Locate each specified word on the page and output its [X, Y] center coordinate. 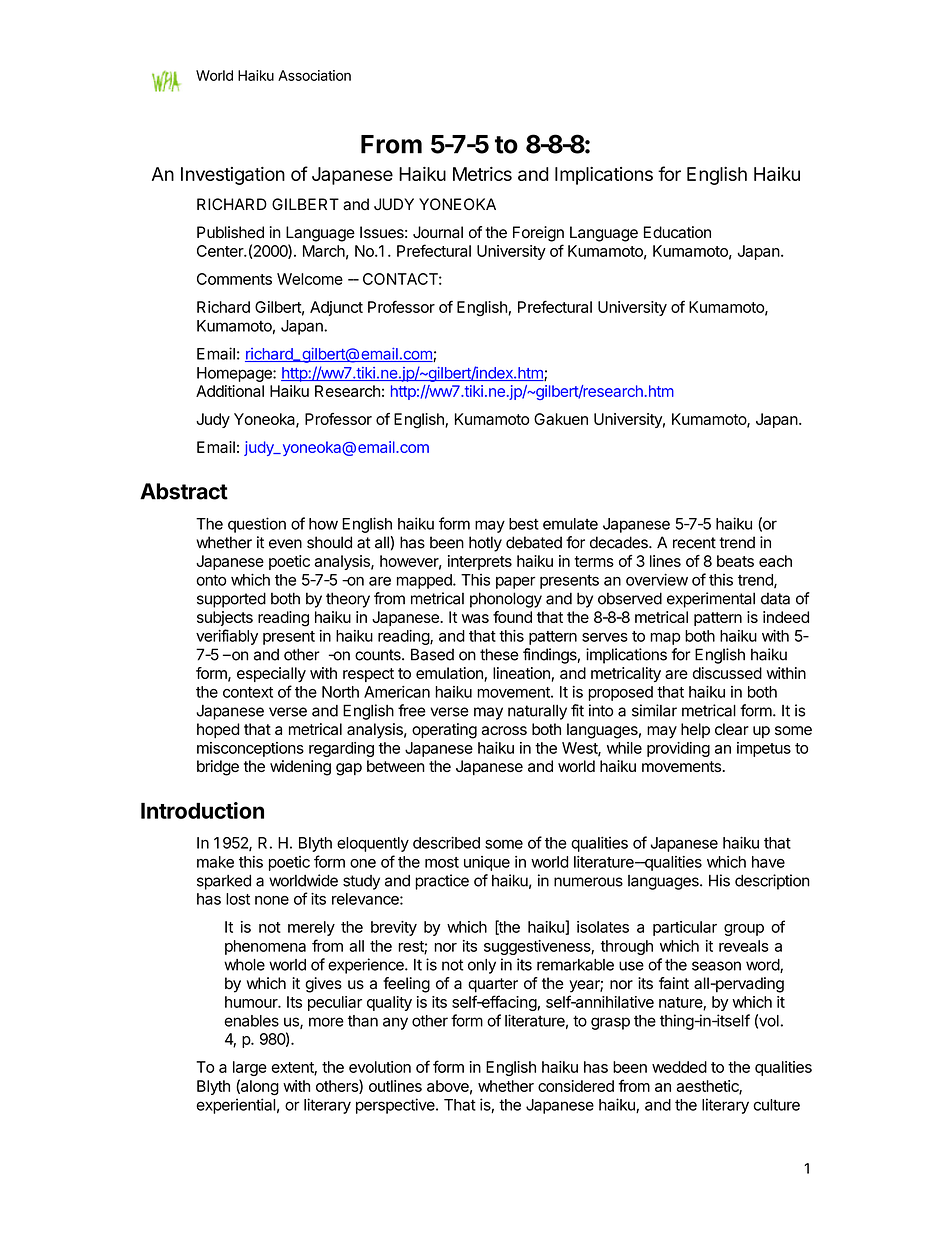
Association [314, 75]
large [250, 1068]
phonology [506, 600]
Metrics [482, 174]
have [768, 862]
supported [231, 600]
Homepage [235, 374]
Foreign [538, 234]
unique [487, 863]
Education [677, 232]
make [215, 862]
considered [576, 1086]
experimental [711, 600]
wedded [679, 1067]
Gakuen [561, 419]
